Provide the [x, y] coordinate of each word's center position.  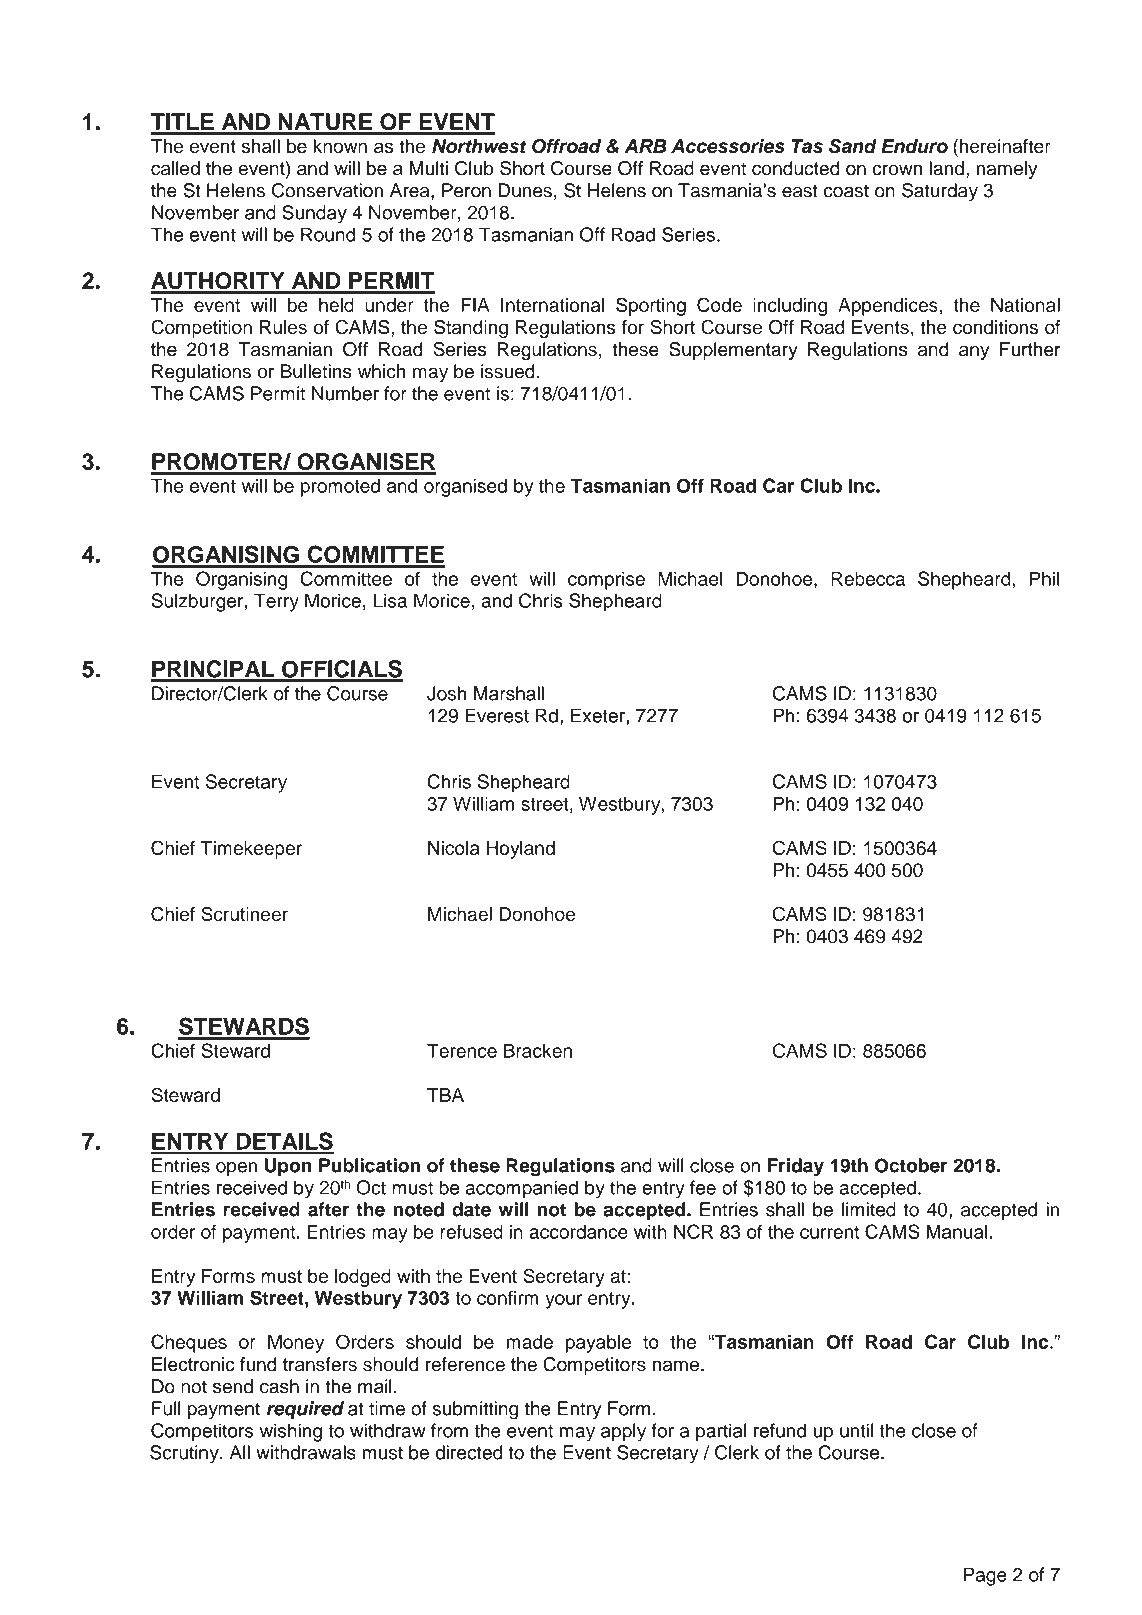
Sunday [314, 214]
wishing [291, 1432]
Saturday [940, 192]
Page [985, 1576]
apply [623, 1432]
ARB [646, 146]
